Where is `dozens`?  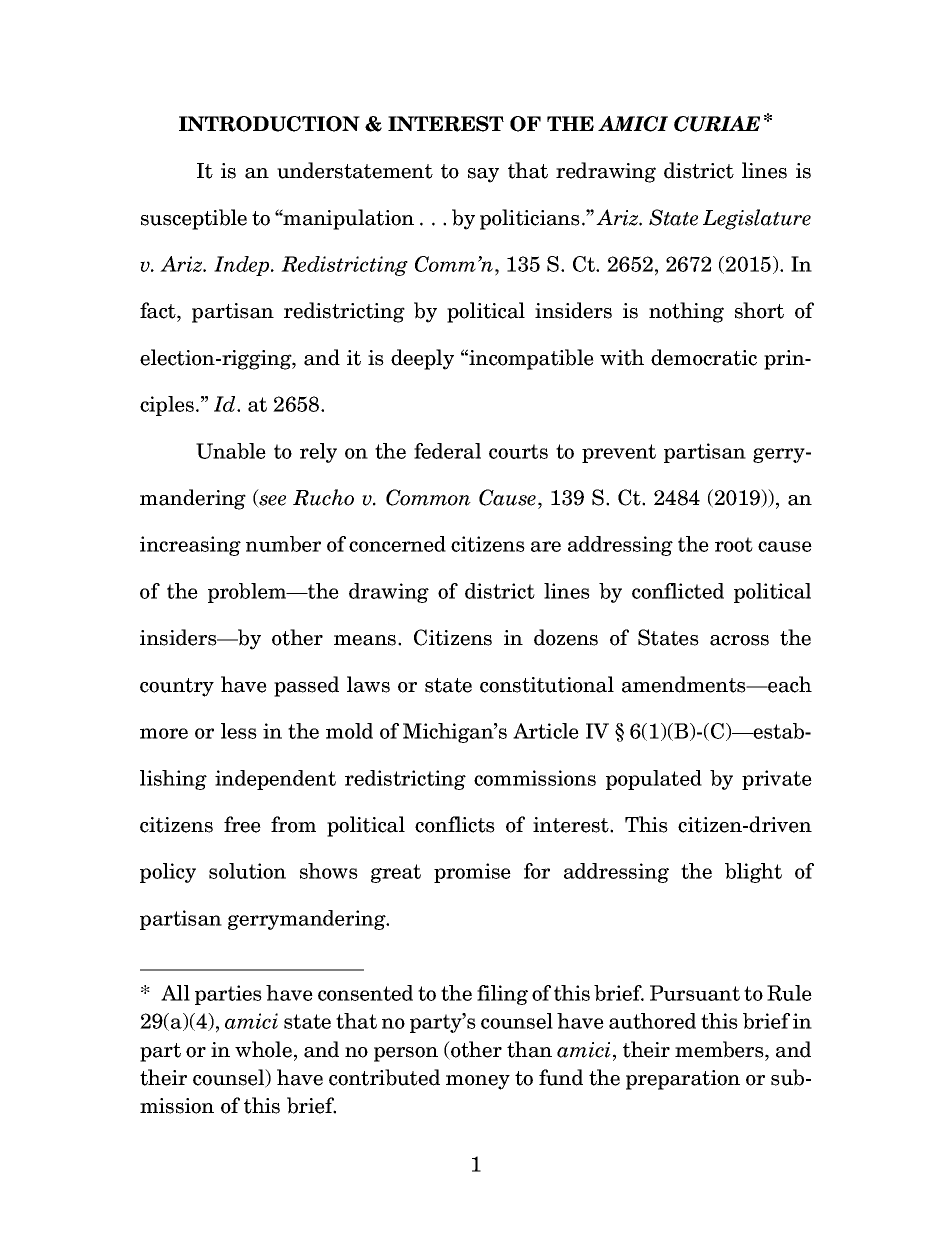
dozens is located at coordinates (566, 637).
